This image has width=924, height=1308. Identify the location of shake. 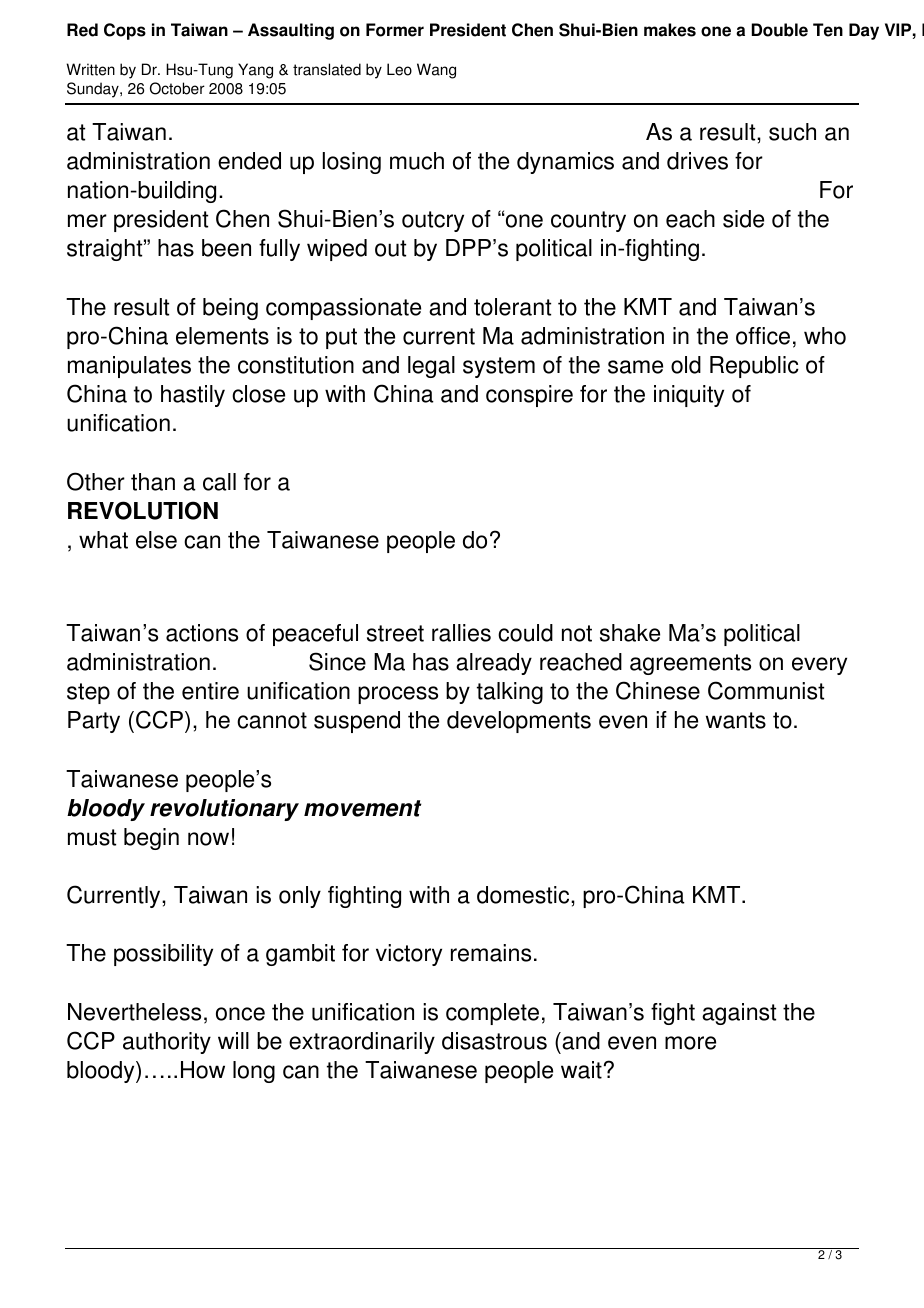
(630, 633).
